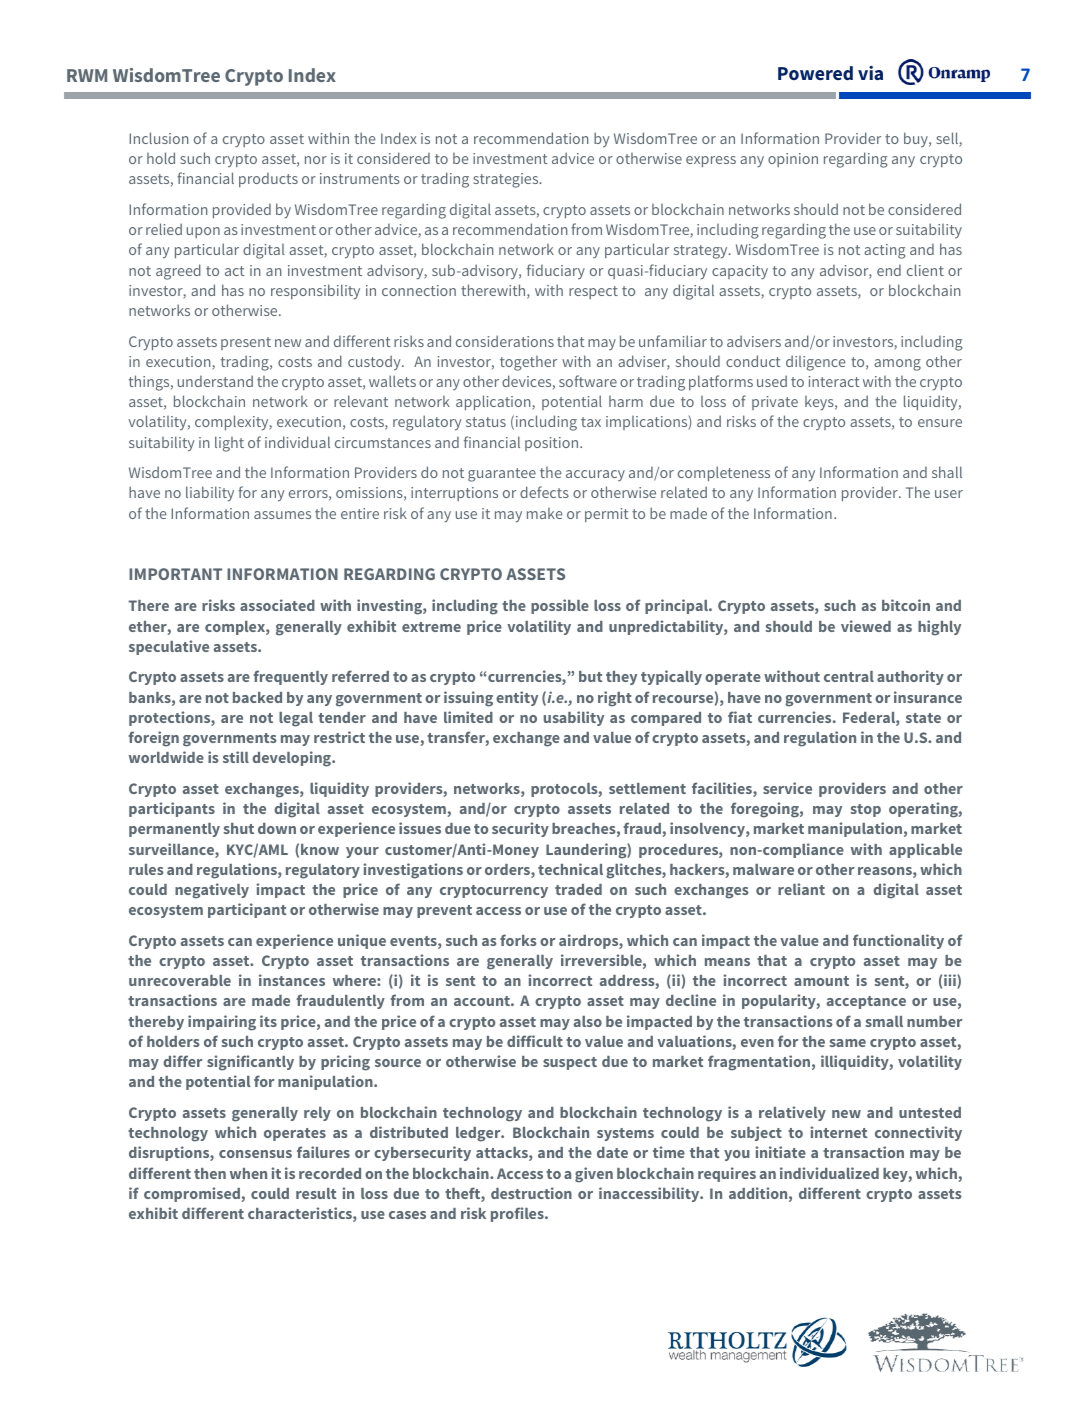 This page has height=1412, width=1091. Describe the element at coordinates (174, 830) in the page. I see `permanently` at that location.
